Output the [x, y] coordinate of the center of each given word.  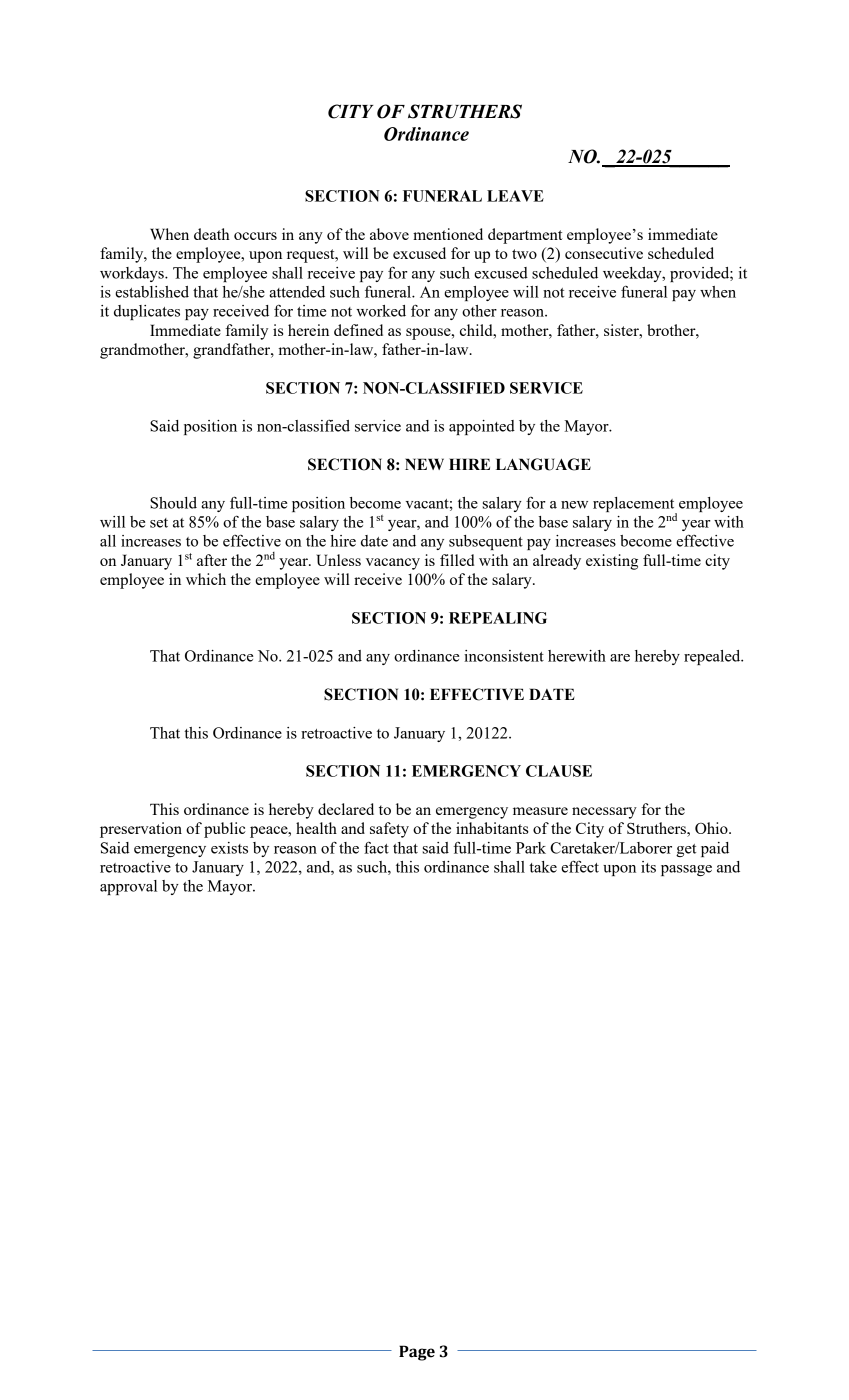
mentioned [448, 234]
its [648, 867]
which [206, 579]
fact [376, 847]
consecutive [604, 253]
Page [417, 1353]
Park [531, 848]
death [212, 234]
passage [686, 870]
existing [612, 562]
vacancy [393, 564]
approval [128, 887]
